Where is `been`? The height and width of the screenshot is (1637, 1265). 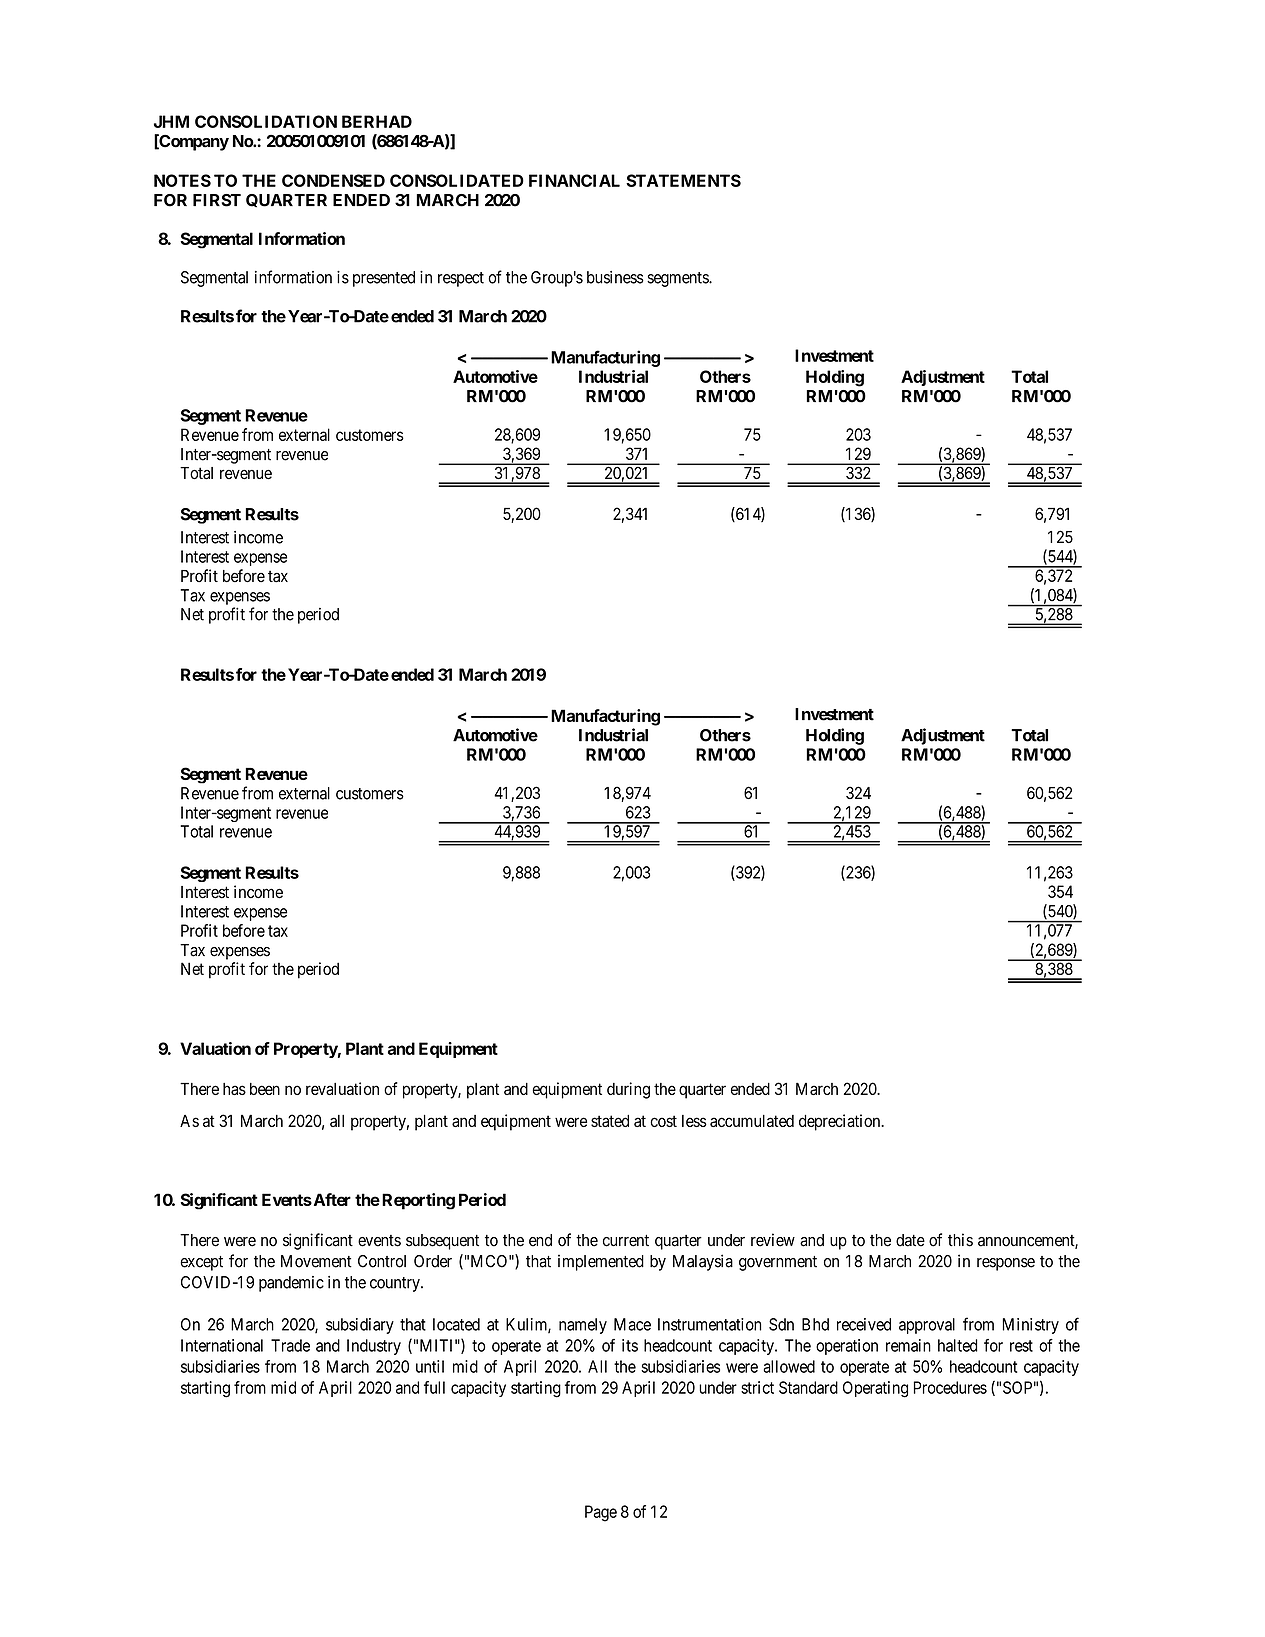
been is located at coordinates (265, 1089).
